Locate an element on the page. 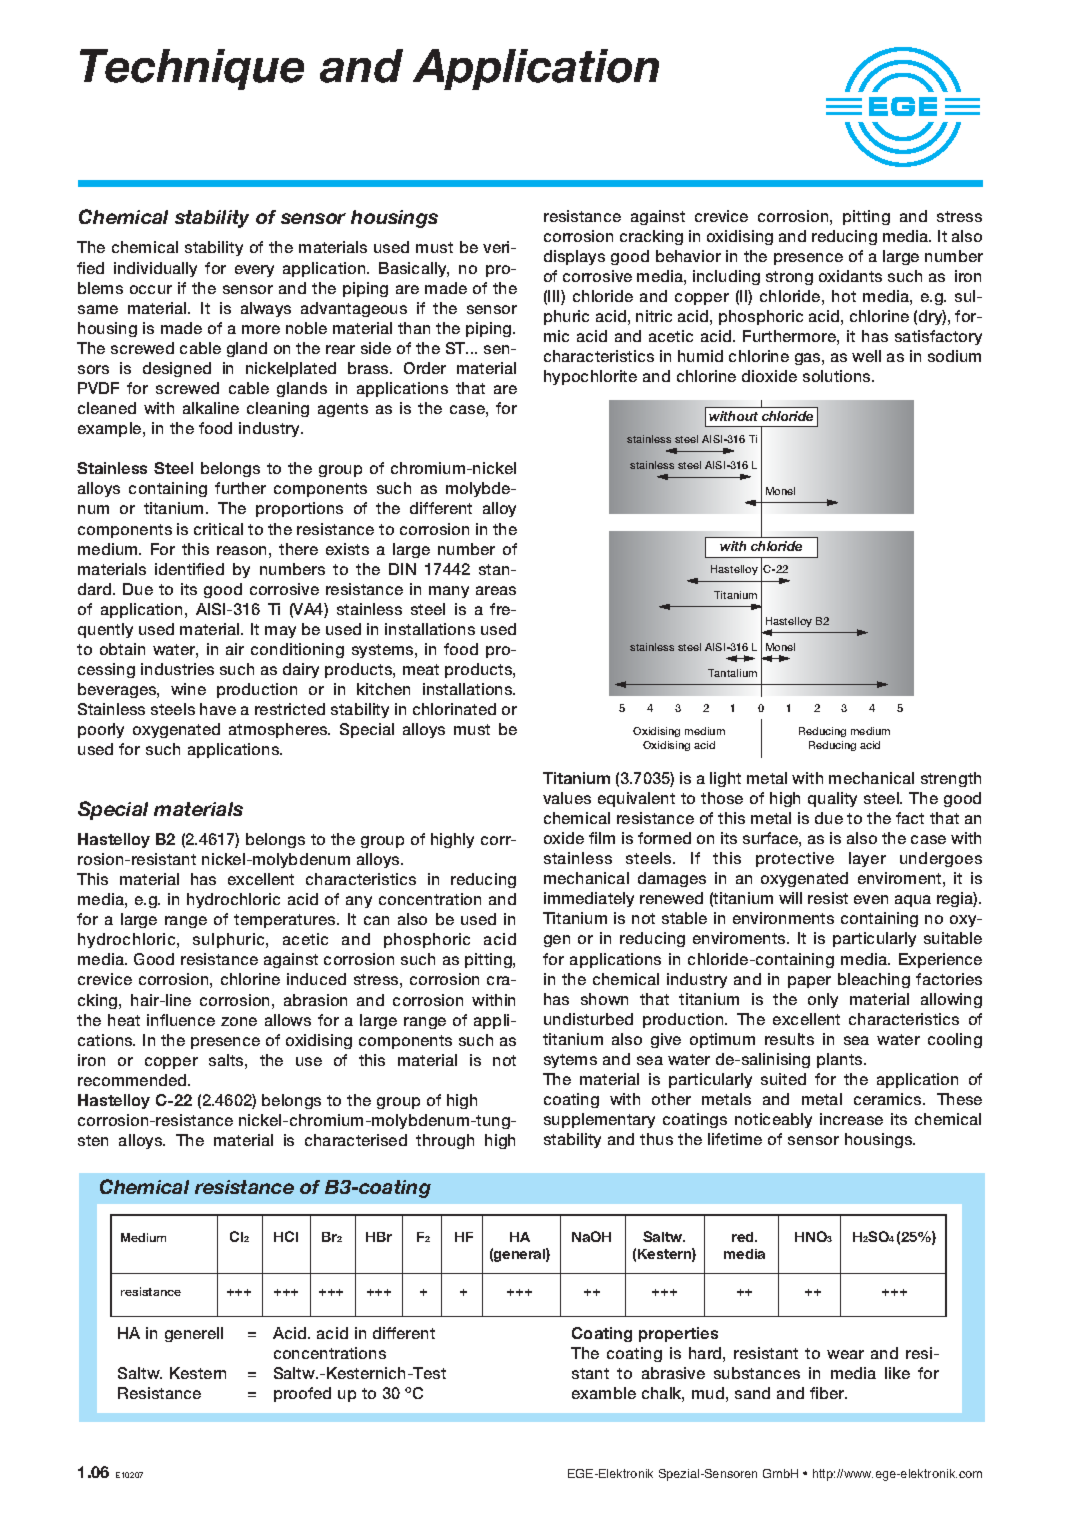 The height and width of the page is (1537, 1086). temperatures is located at coordinates (286, 921).
